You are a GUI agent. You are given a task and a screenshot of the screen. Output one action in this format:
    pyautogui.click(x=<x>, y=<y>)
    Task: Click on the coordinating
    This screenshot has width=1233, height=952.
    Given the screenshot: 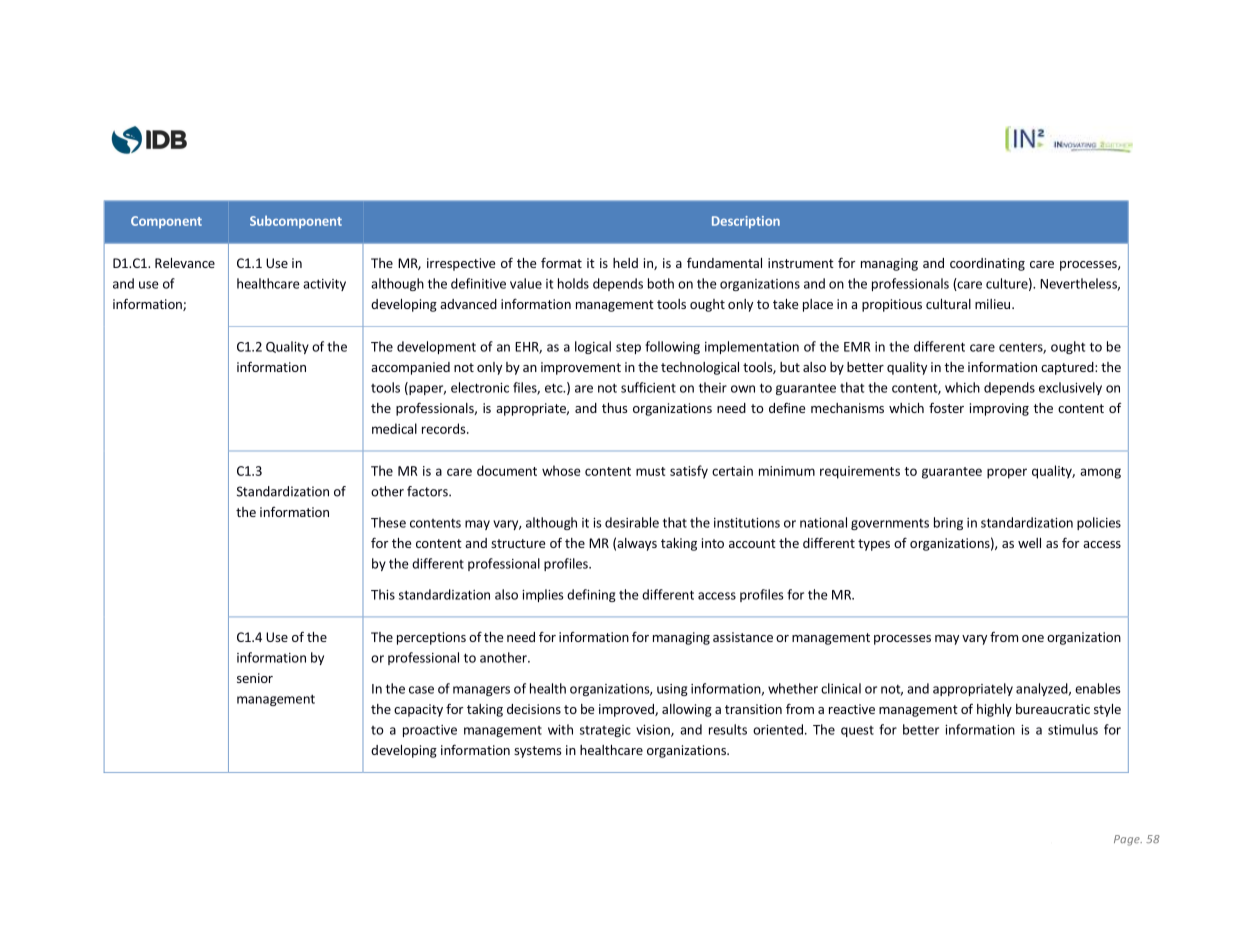 What is the action you would take?
    pyautogui.click(x=987, y=264)
